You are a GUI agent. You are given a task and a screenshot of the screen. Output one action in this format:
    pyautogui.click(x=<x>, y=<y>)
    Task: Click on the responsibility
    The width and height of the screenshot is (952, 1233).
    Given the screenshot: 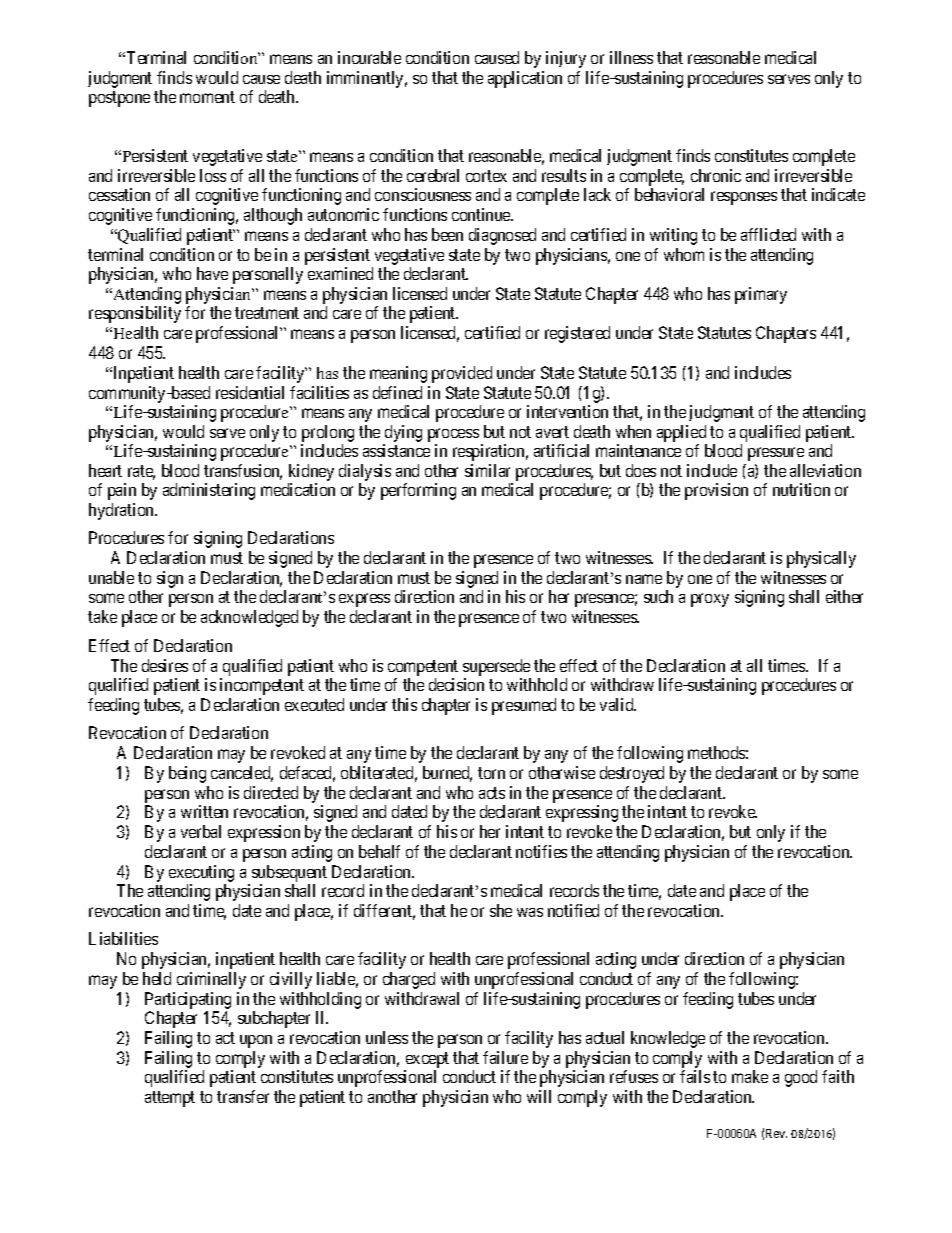 What is the action you would take?
    pyautogui.click(x=135, y=314)
